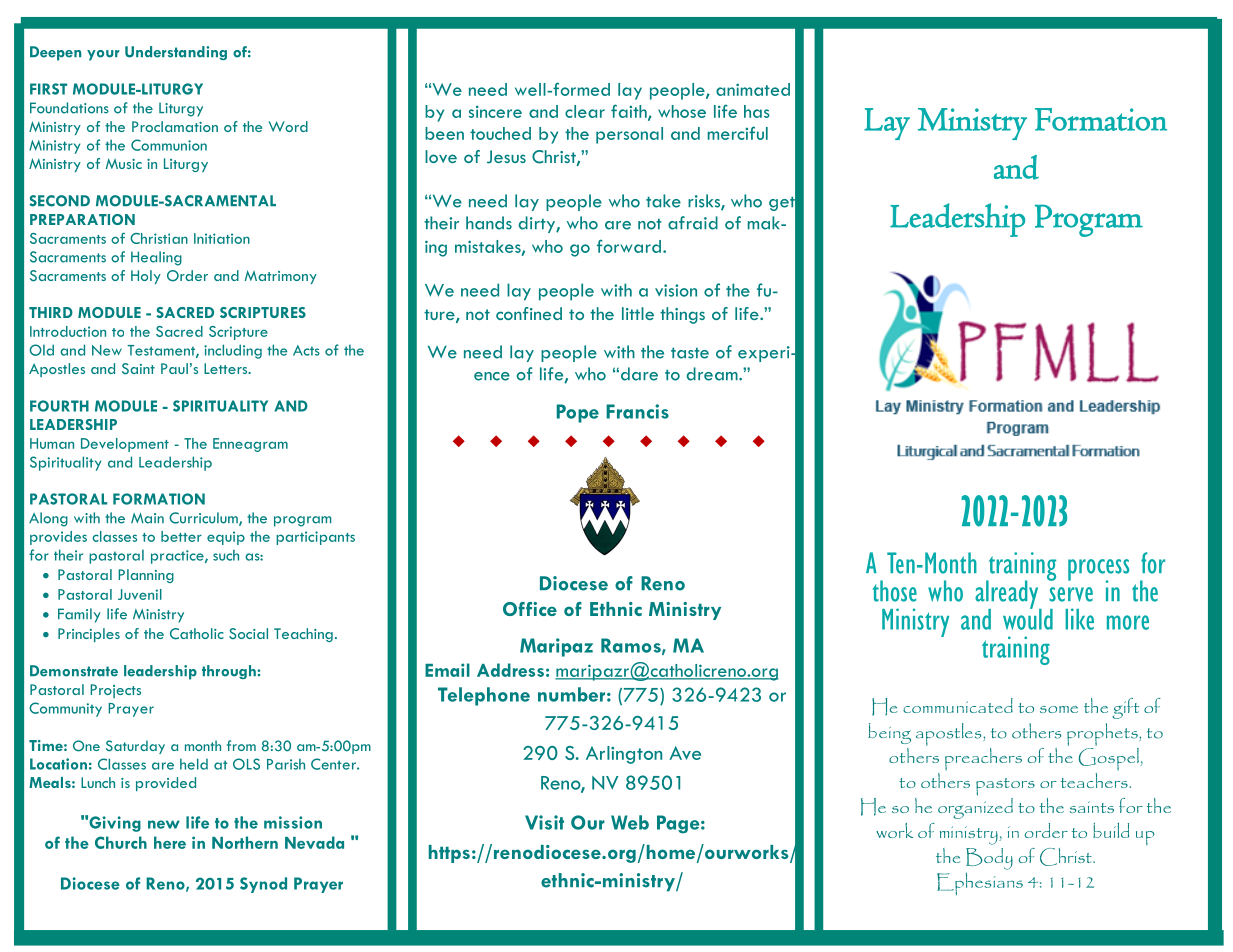 This screenshot has width=1233, height=952. I want to click on here, so click(170, 842).
